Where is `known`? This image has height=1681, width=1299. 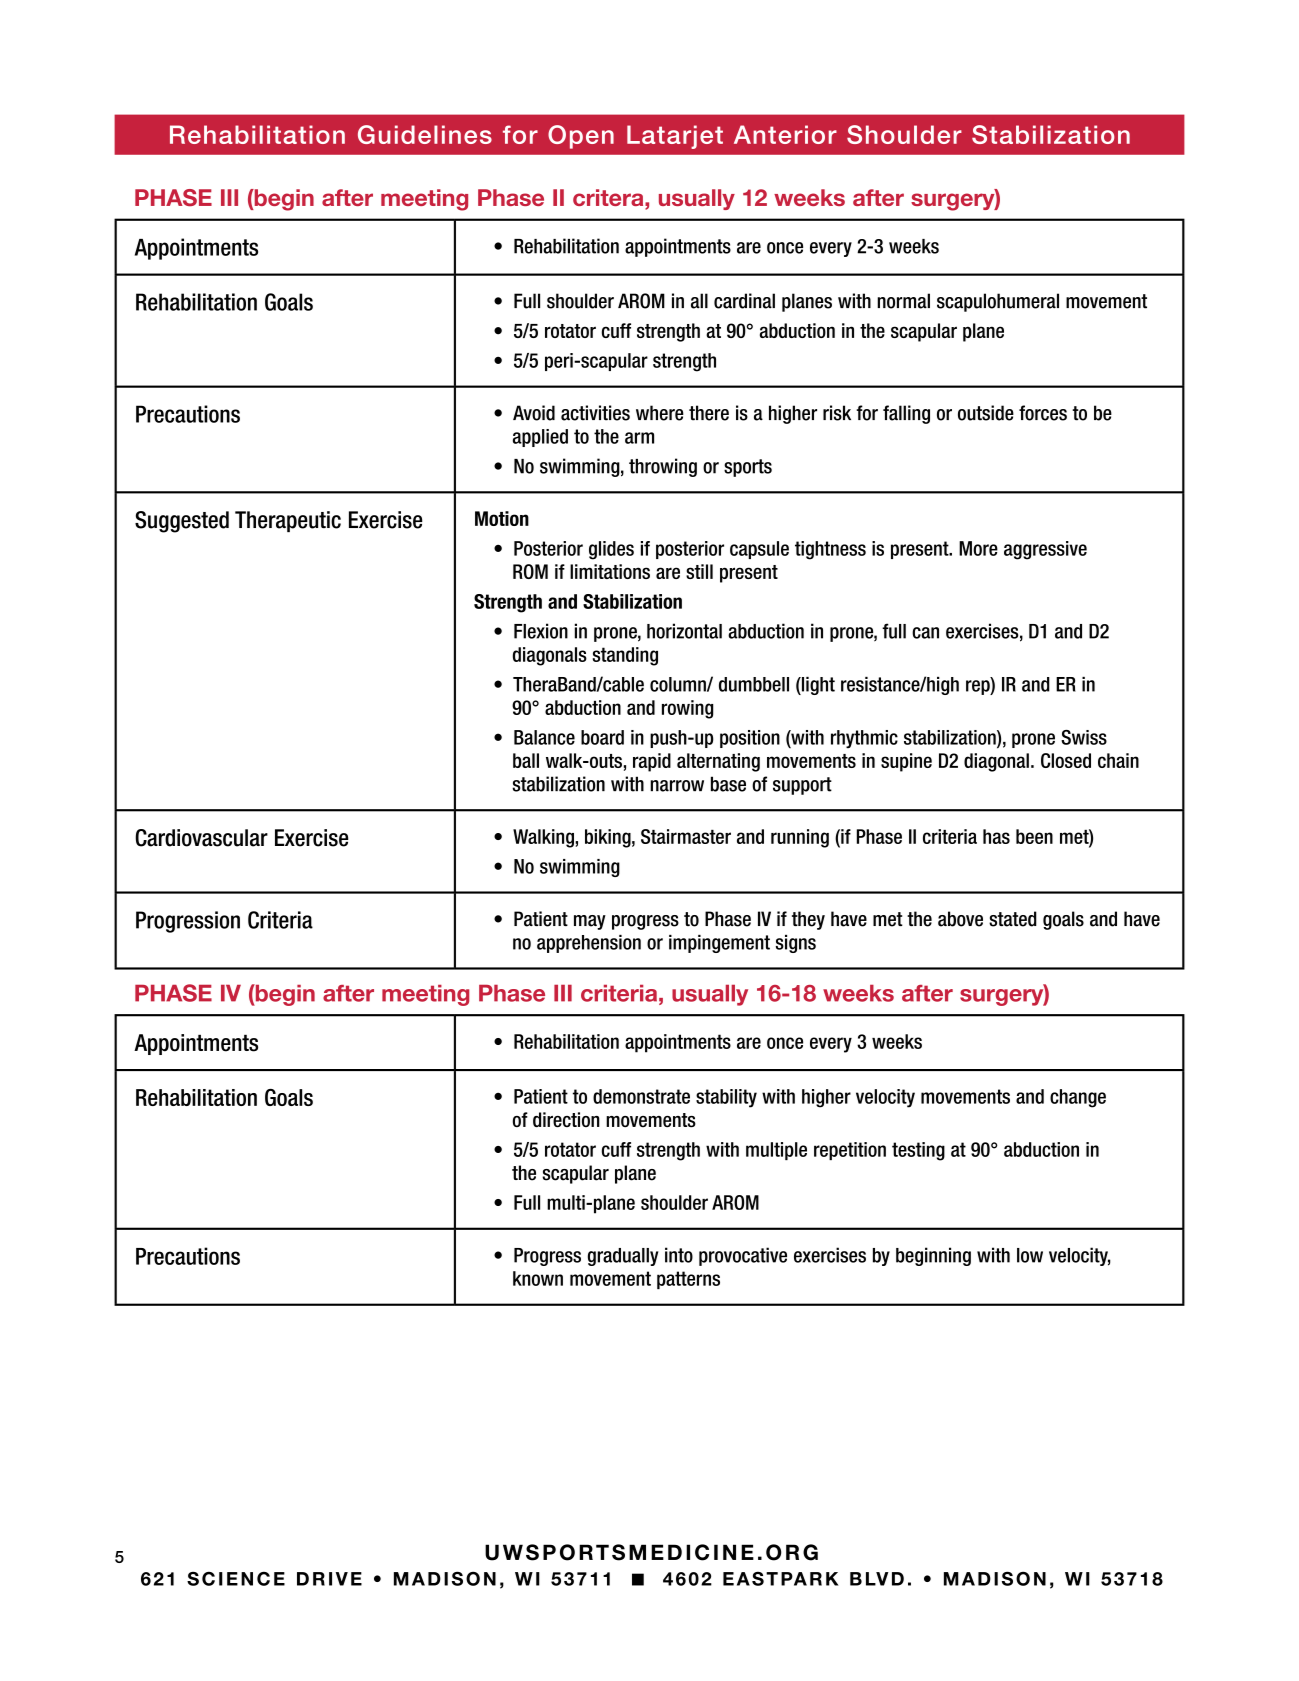
known is located at coordinates (538, 1278).
